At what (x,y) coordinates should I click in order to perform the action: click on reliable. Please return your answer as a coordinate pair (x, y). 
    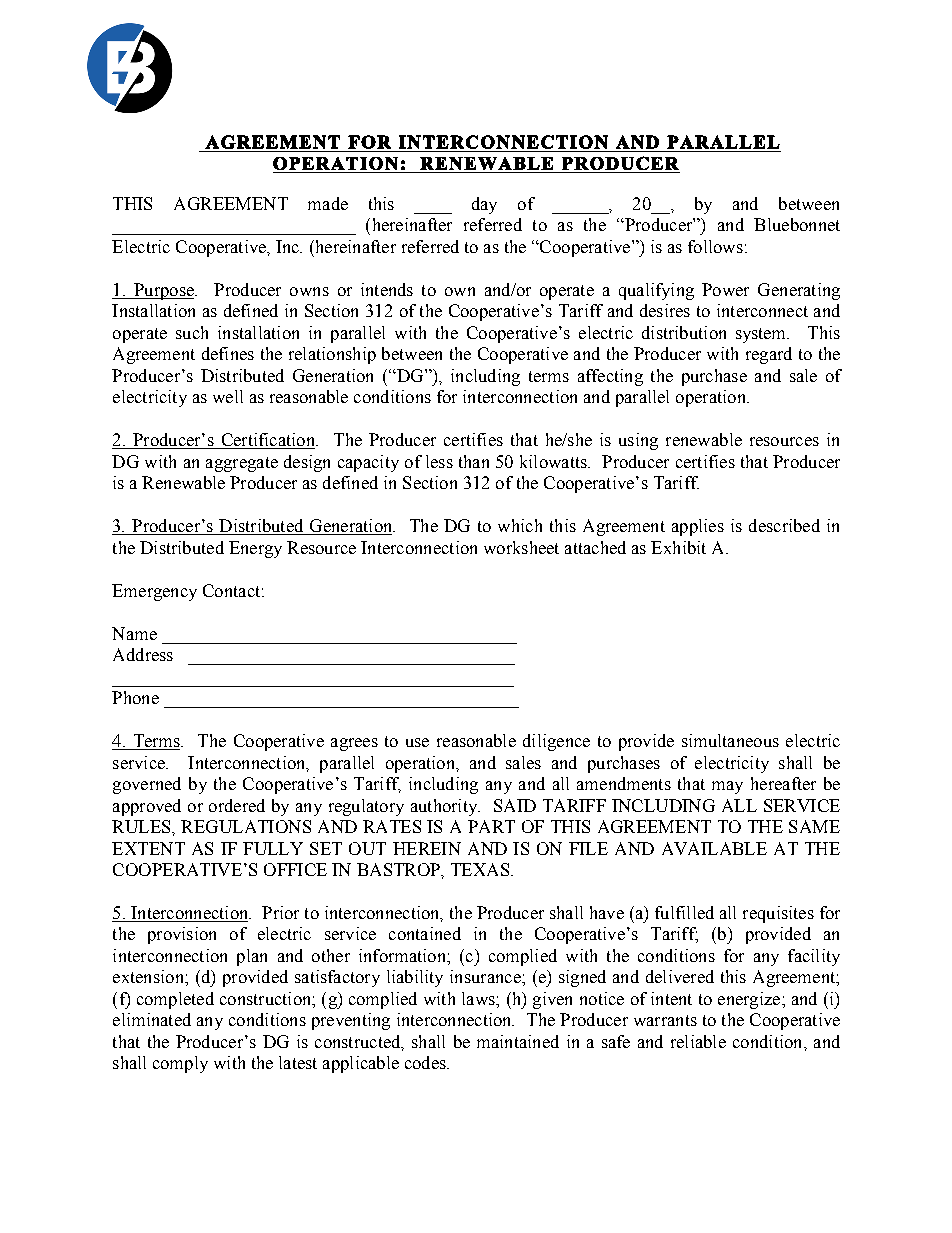
    Looking at the image, I should click on (698, 1041).
